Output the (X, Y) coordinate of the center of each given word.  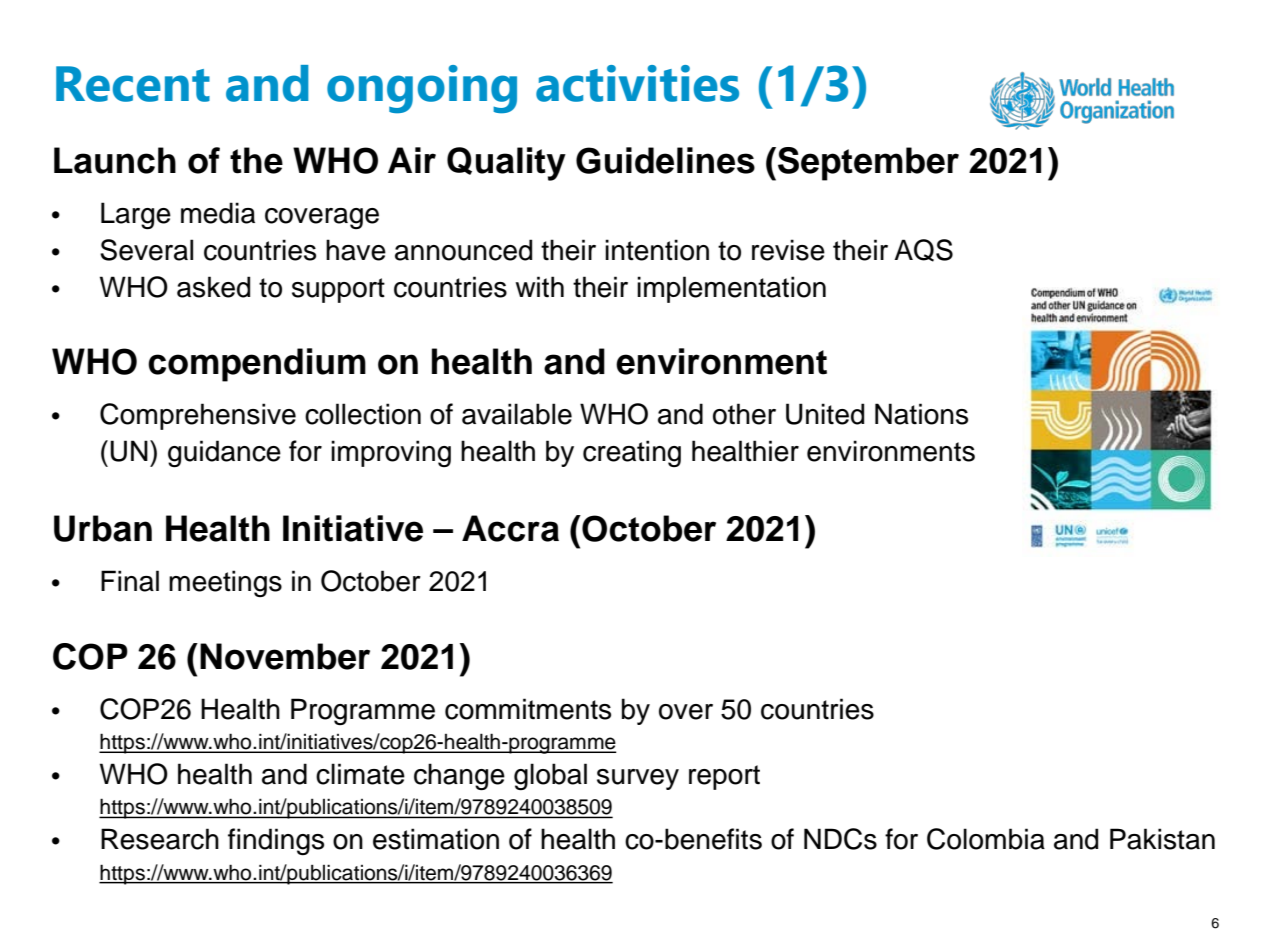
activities (637, 83)
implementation (731, 289)
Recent (133, 84)
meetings (225, 583)
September (868, 164)
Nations (921, 414)
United (825, 414)
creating (632, 453)
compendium (257, 365)
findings (276, 842)
